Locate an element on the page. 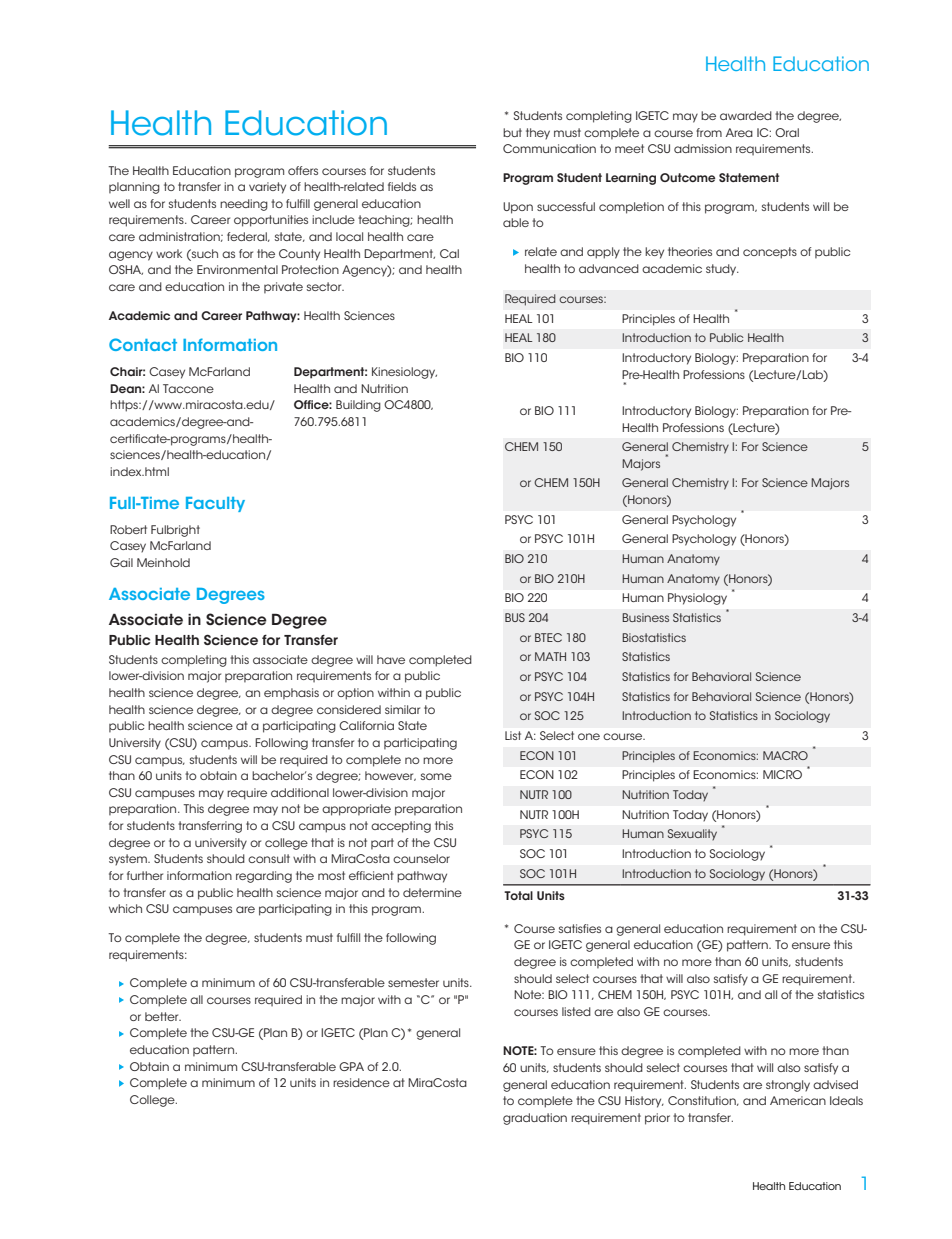 The width and height of the image is (952, 1239). Physiology is located at coordinates (697, 599).
